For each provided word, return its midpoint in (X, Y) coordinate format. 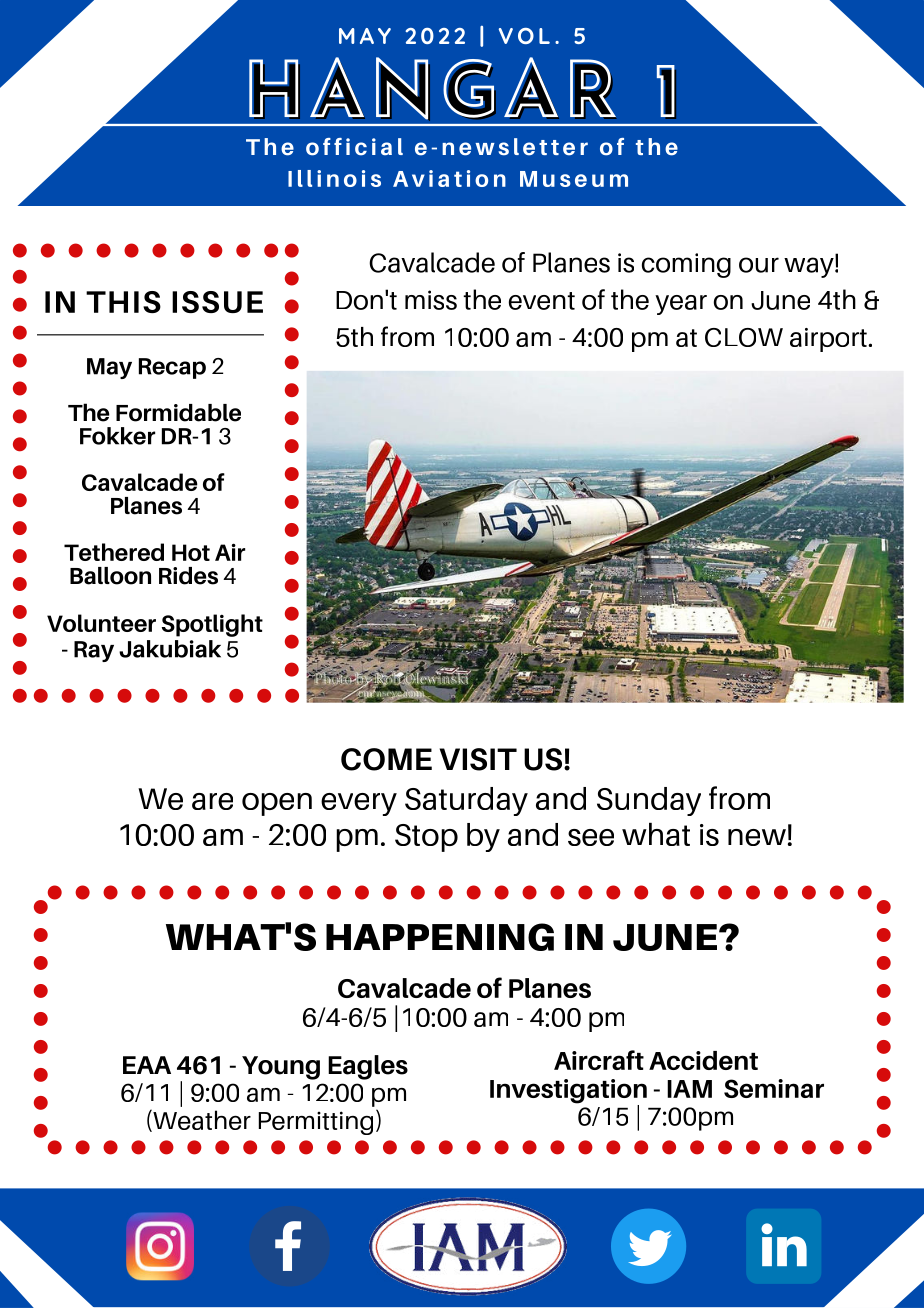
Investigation (568, 1092)
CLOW (744, 337)
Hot (191, 552)
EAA (147, 1065)
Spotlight (212, 625)
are (212, 801)
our (759, 265)
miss (431, 300)
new (757, 837)
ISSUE (217, 302)
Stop (426, 838)
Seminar (774, 1088)
